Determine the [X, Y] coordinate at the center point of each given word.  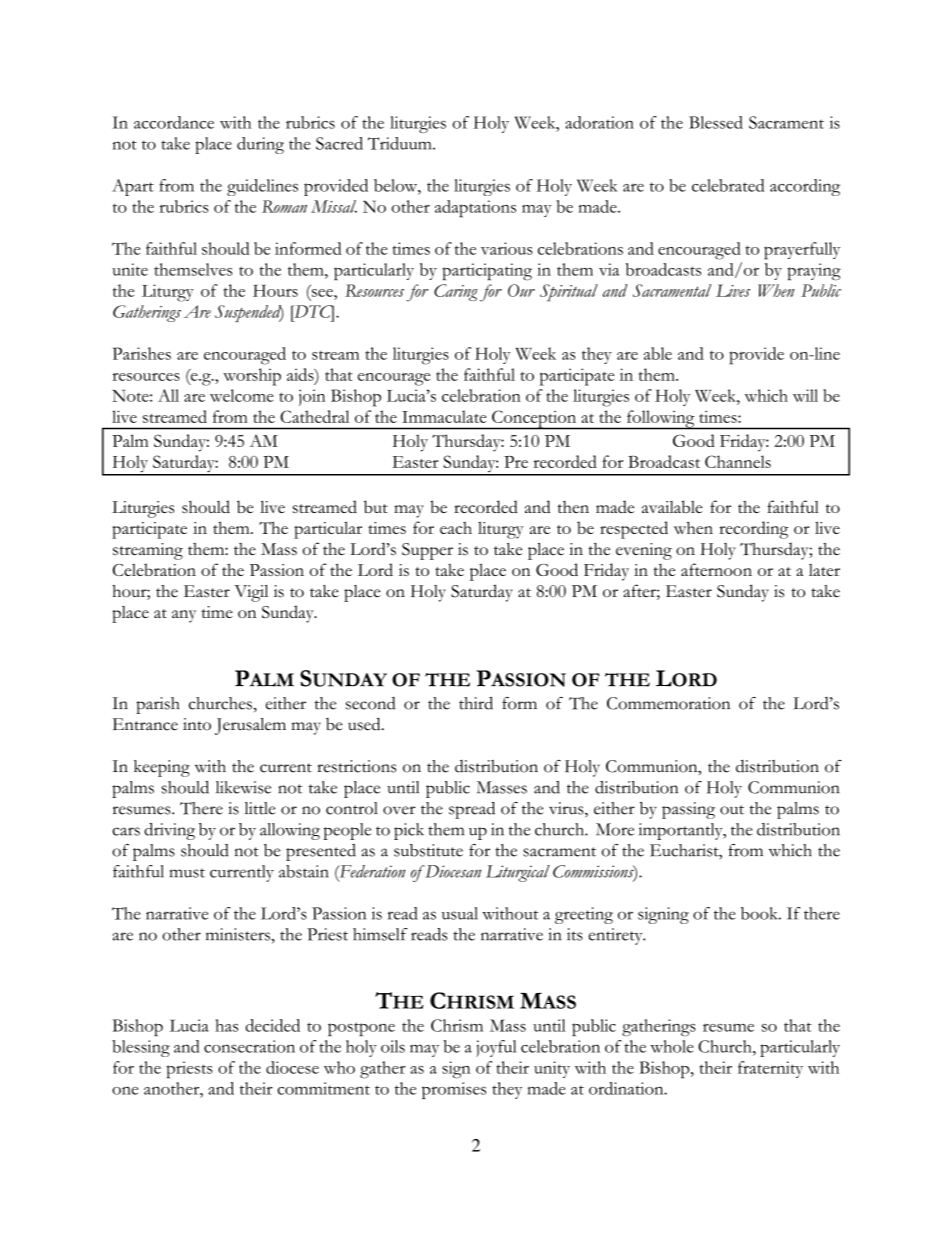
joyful [496, 1048]
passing [688, 810]
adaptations [475, 209]
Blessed [716, 122]
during [260, 145]
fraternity [770, 1069]
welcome [242, 395]
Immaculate [444, 416]
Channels [738, 461]
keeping [162, 768]
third [476, 703]
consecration [249, 1046]
